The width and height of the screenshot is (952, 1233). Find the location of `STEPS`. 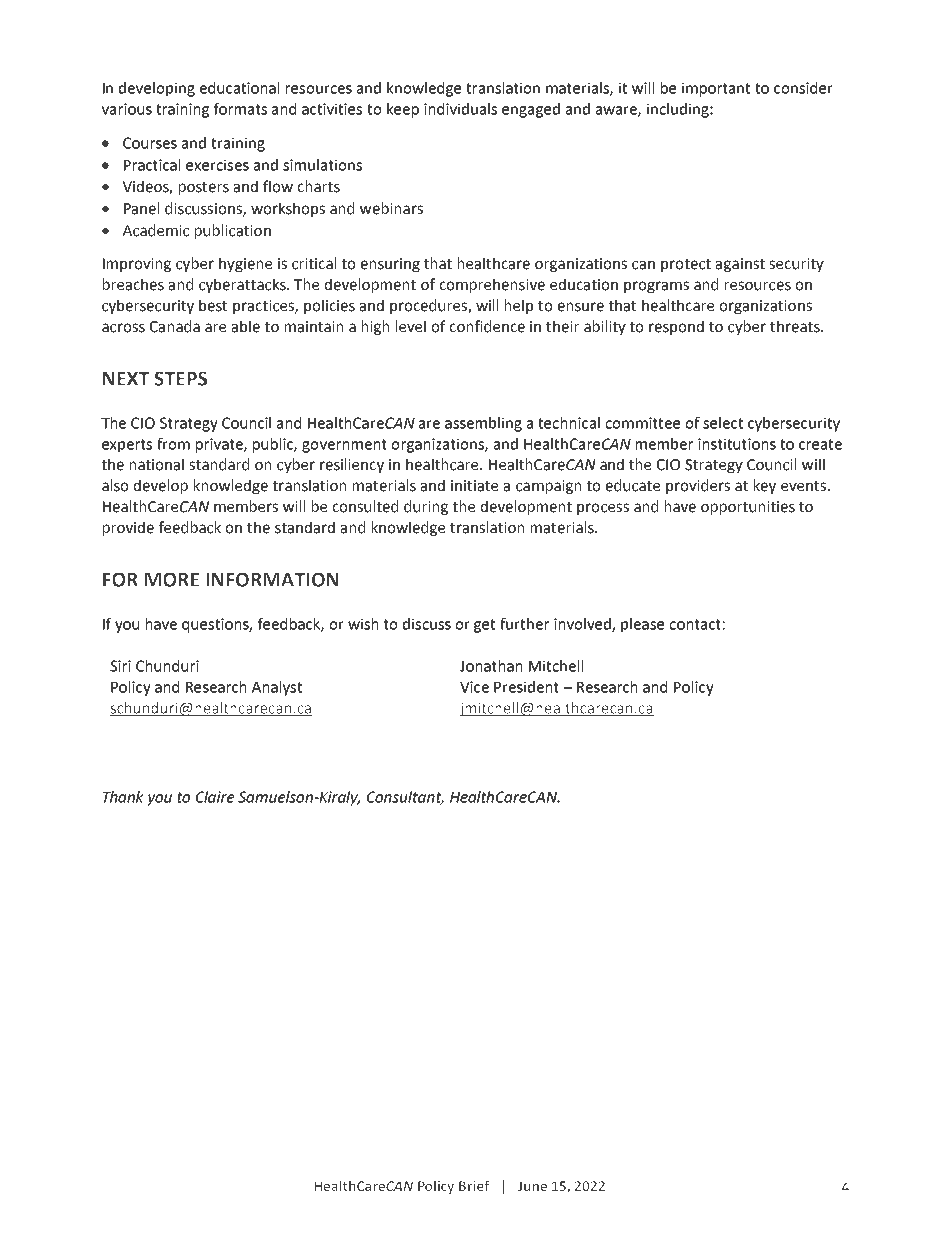

STEPS is located at coordinates (180, 378).
